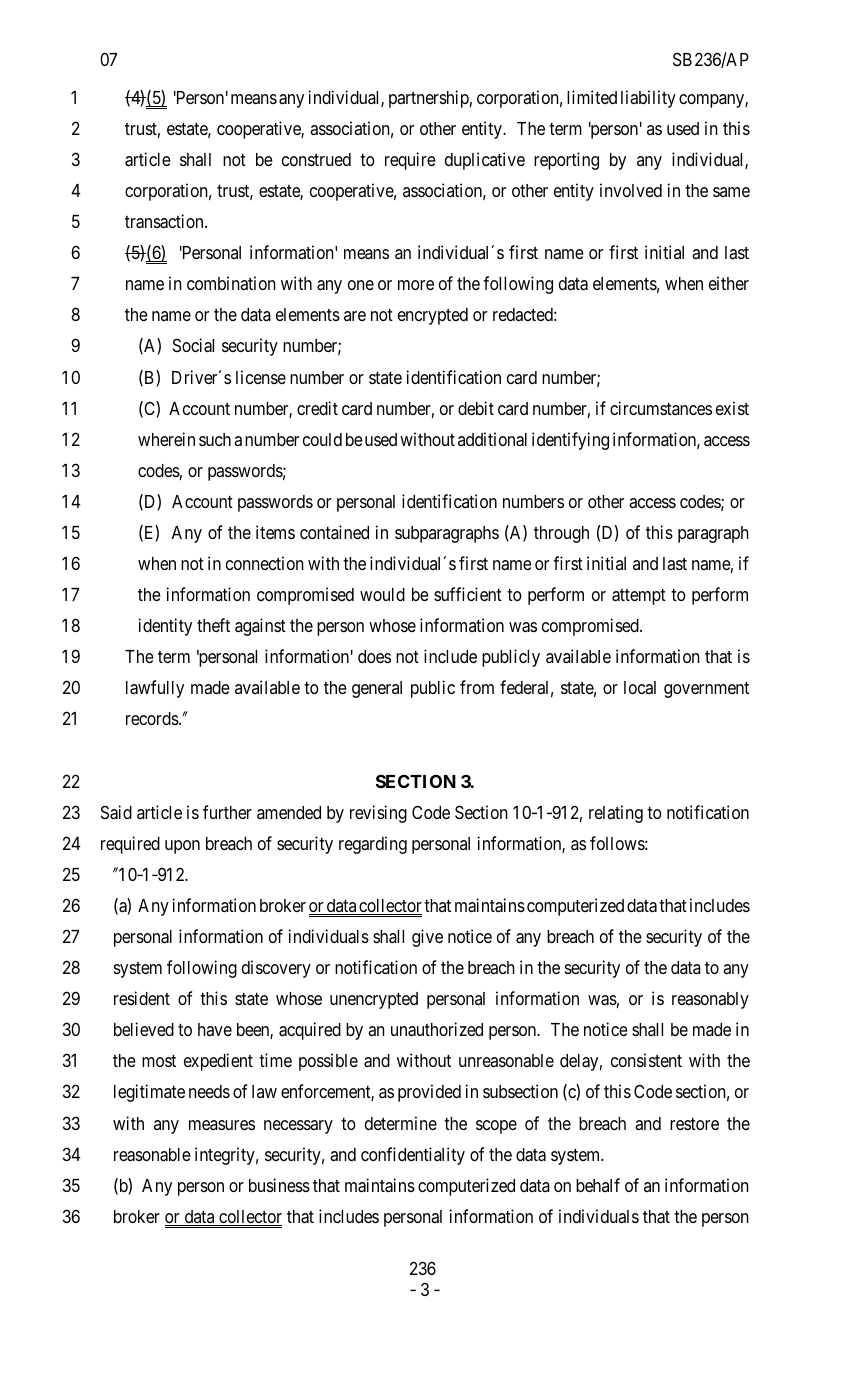 The image size is (849, 1400). I want to click on debit, so click(476, 408).
